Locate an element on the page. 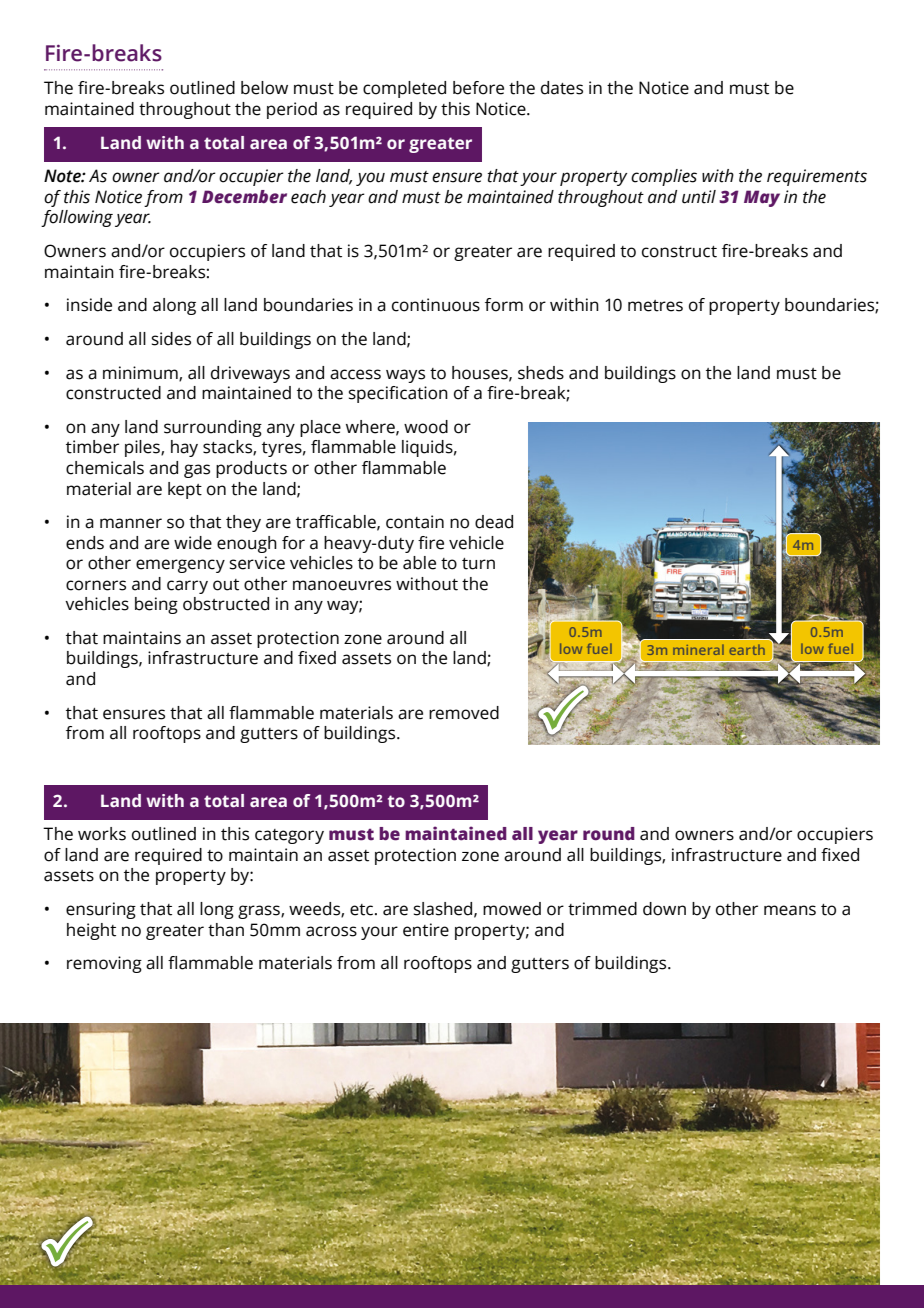 This page has height=1308, width=924. works is located at coordinates (102, 834).
